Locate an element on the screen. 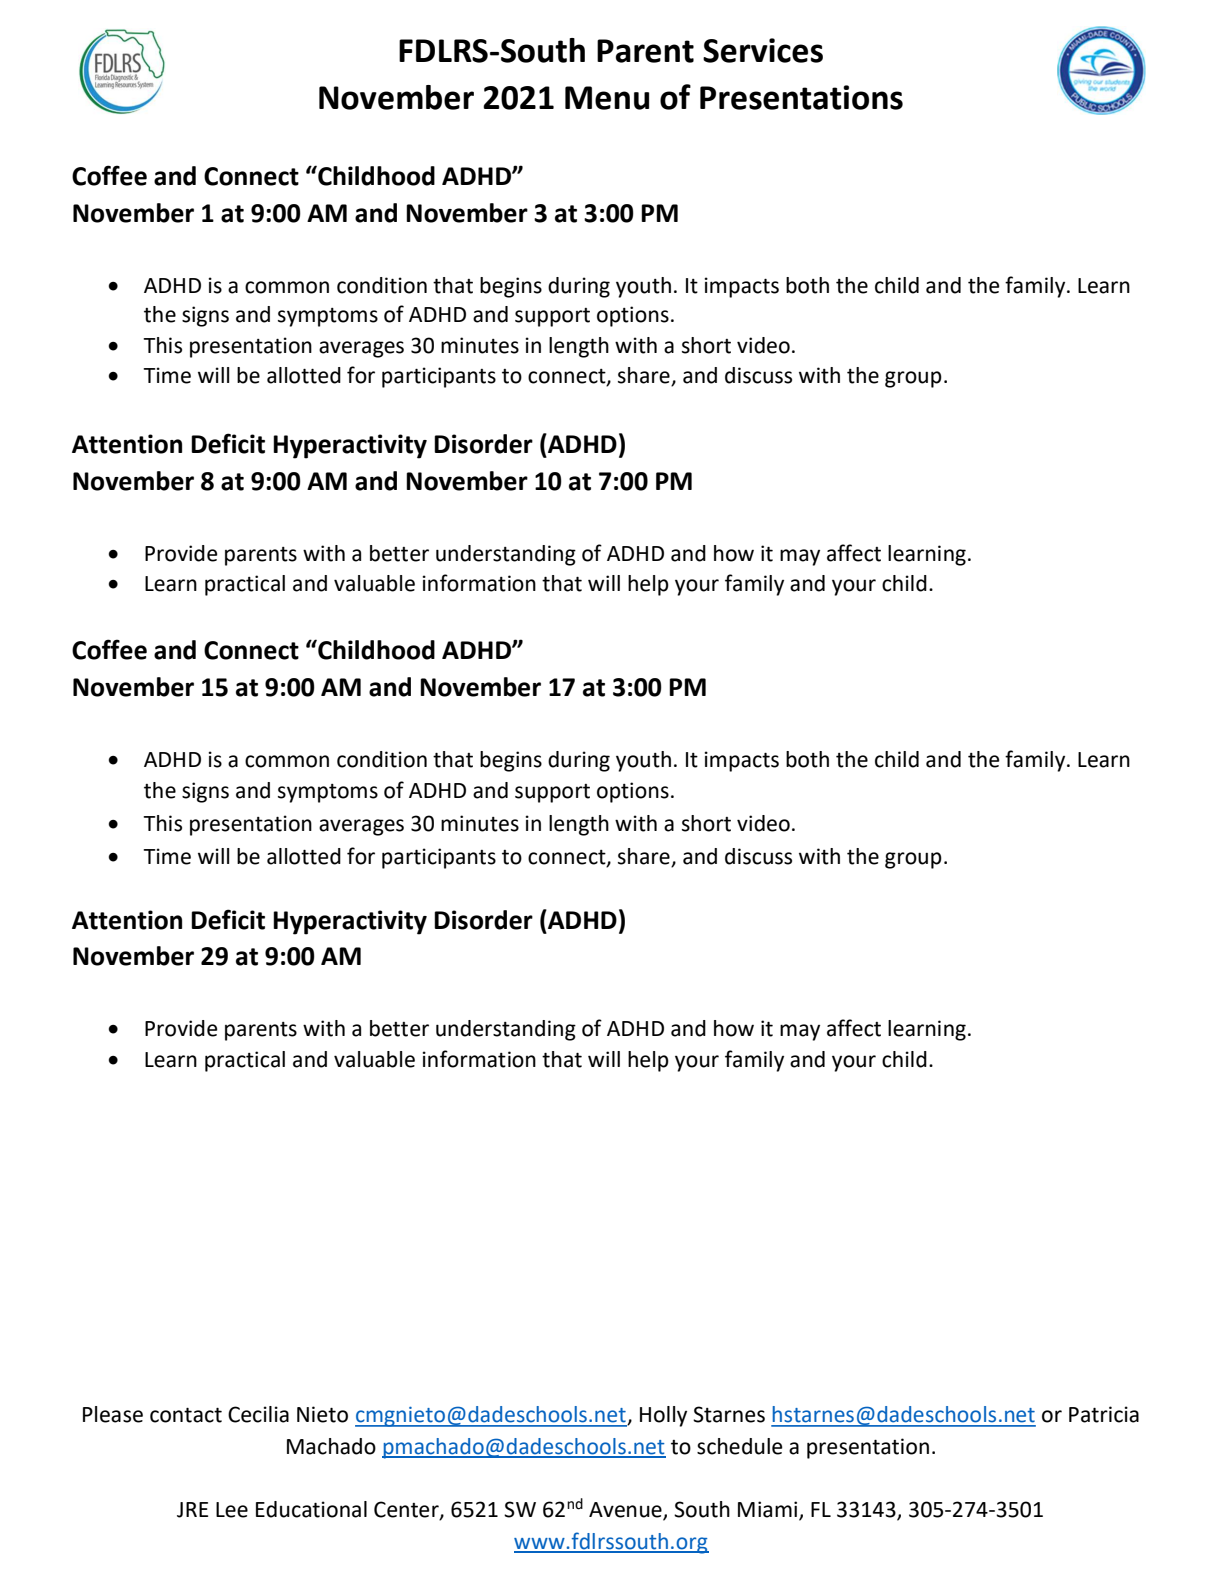 The image size is (1222, 1581). Services is located at coordinates (763, 50).
